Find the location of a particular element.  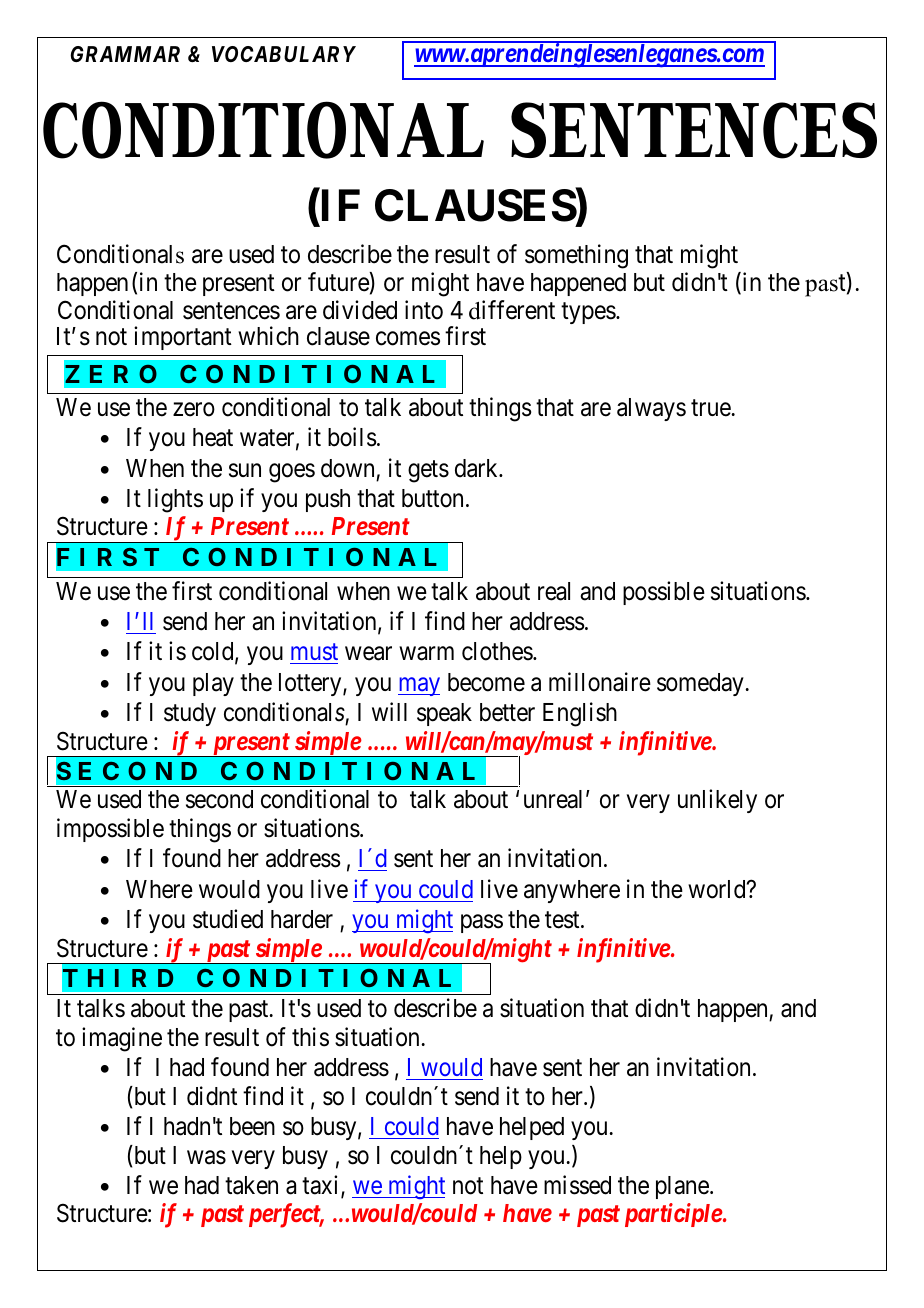

VOCABULARY is located at coordinates (284, 54).
